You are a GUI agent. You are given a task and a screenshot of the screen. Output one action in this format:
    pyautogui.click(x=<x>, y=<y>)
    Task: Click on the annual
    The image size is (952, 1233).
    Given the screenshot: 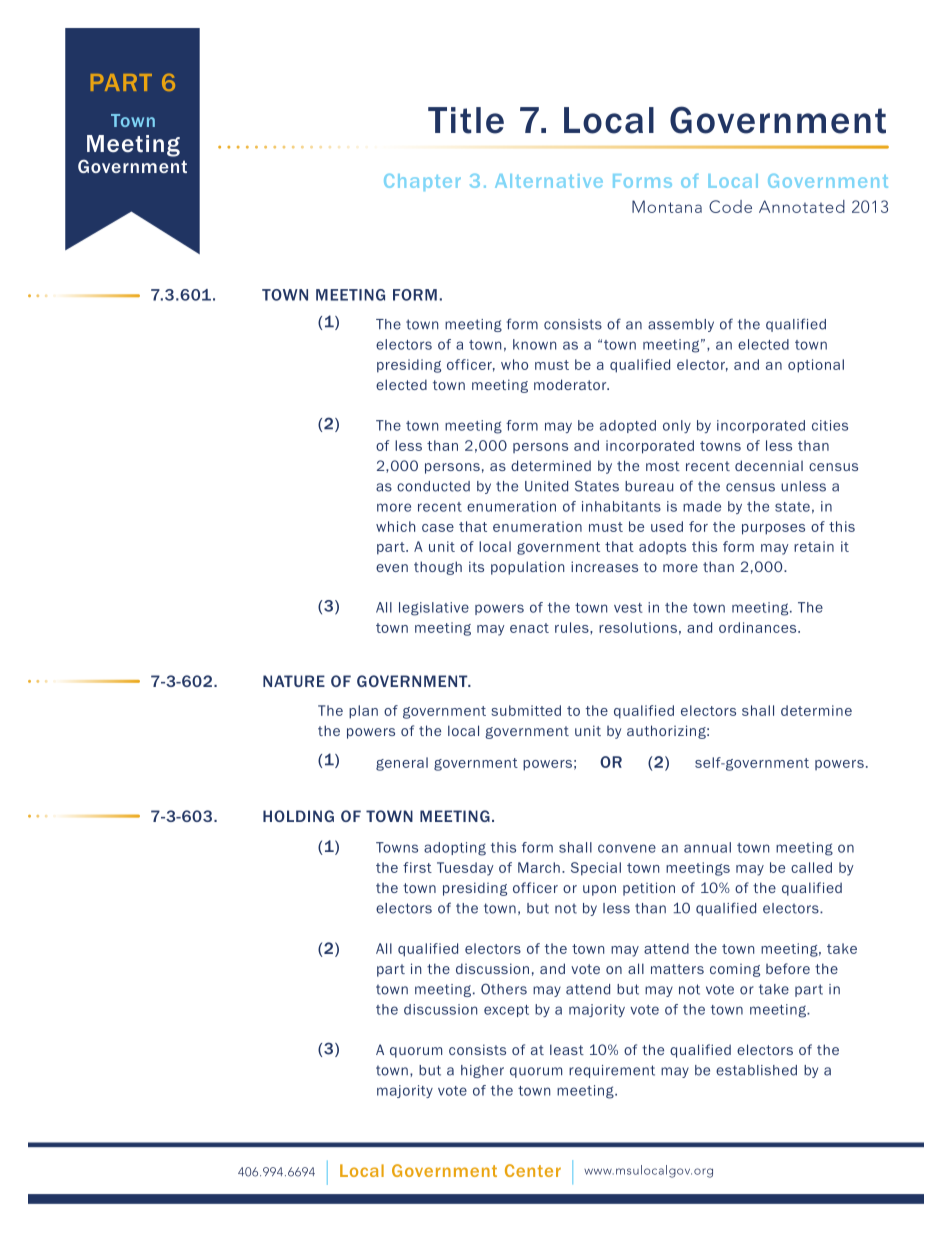 What is the action you would take?
    pyautogui.click(x=707, y=847)
